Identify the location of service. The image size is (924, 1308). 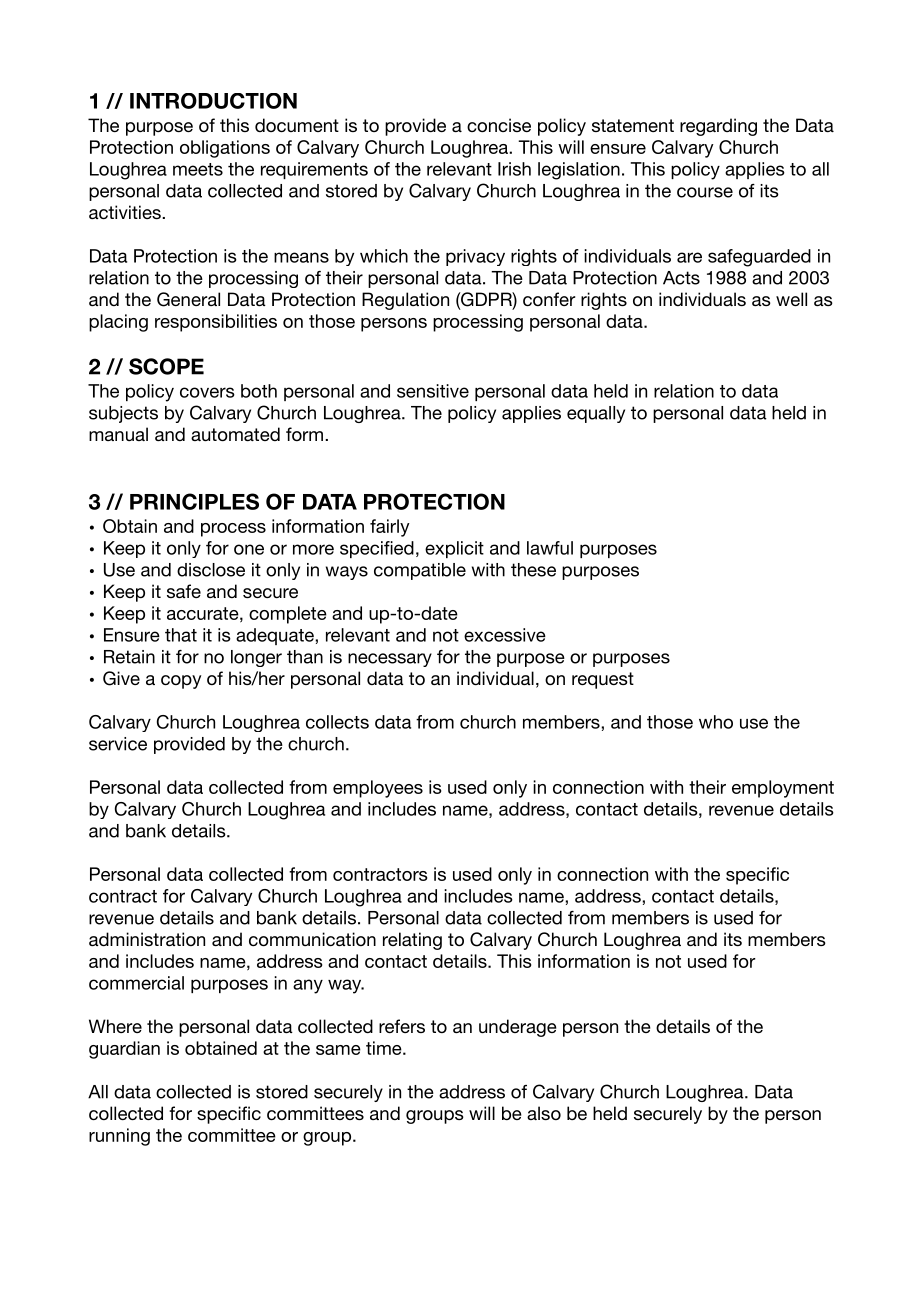
(118, 744).
